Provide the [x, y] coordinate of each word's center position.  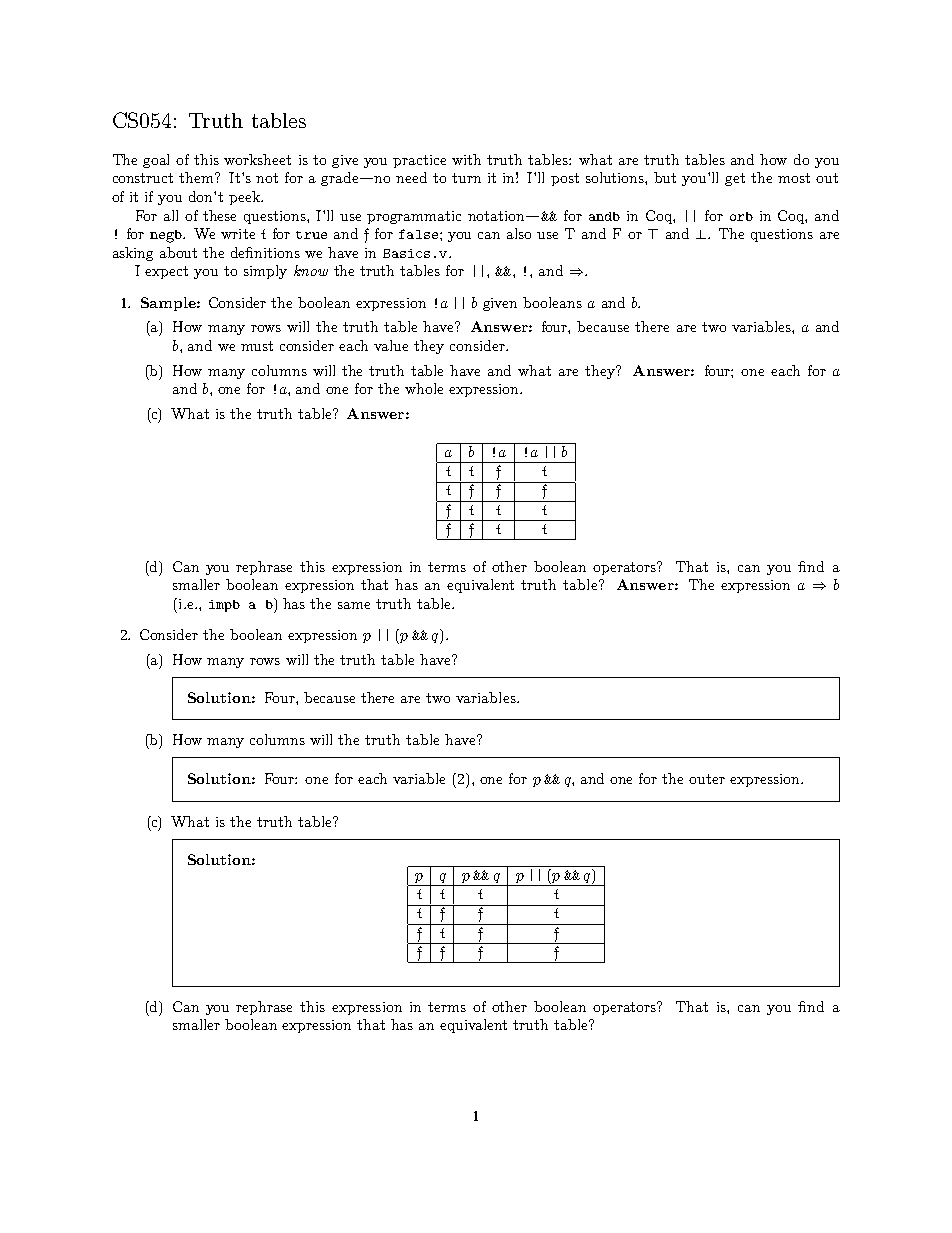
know [311, 270]
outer [707, 779]
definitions [265, 252]
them [198, 177]
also [519, 233]
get [735, 179]
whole [424, 388]
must [257, 346]
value [391, 345]
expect [166, 272]
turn [466, 178]
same [354, 605]
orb [741, 216]
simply [265, 272]
